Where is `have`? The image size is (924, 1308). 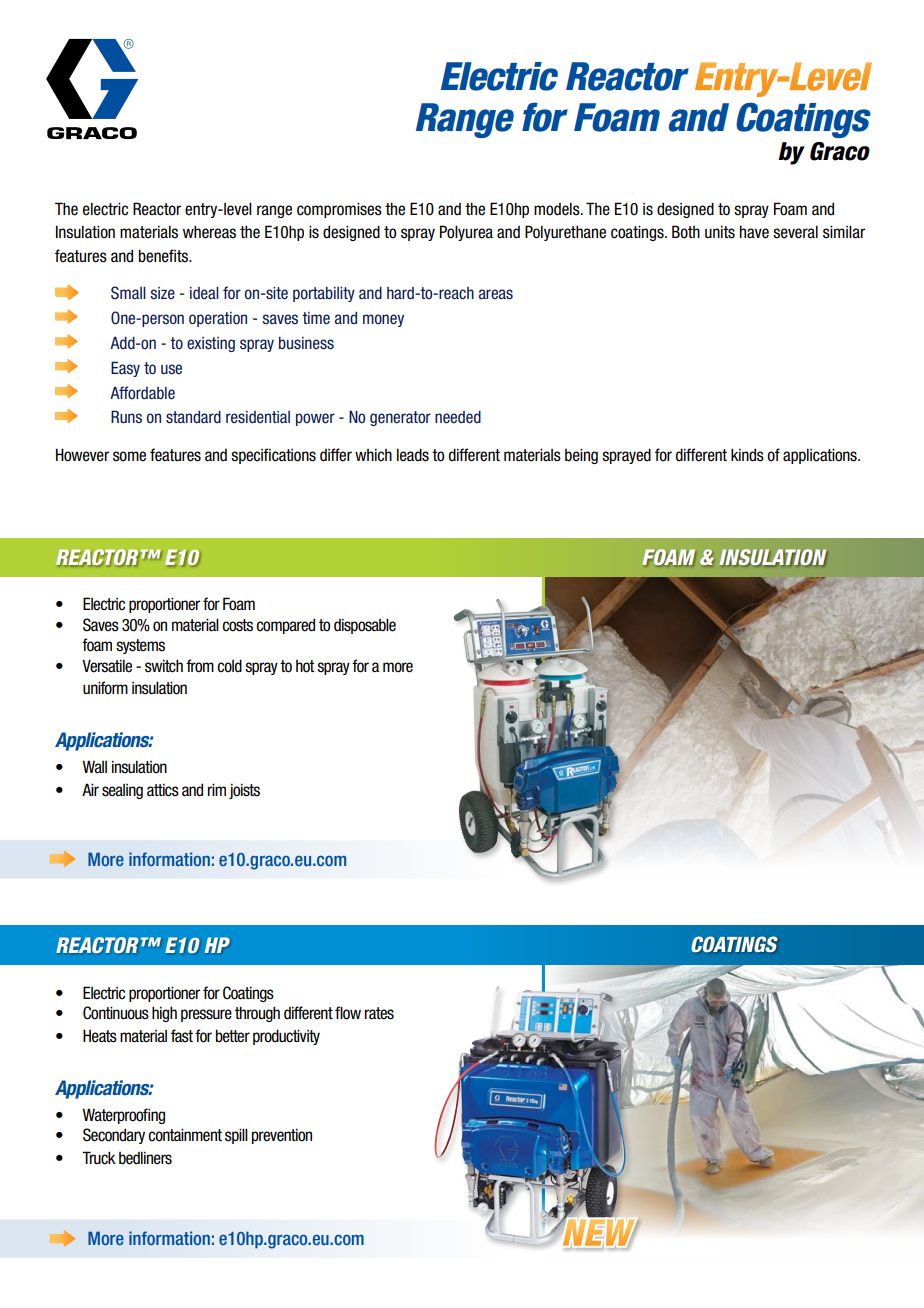 have is located at coordinates (754, 232).
